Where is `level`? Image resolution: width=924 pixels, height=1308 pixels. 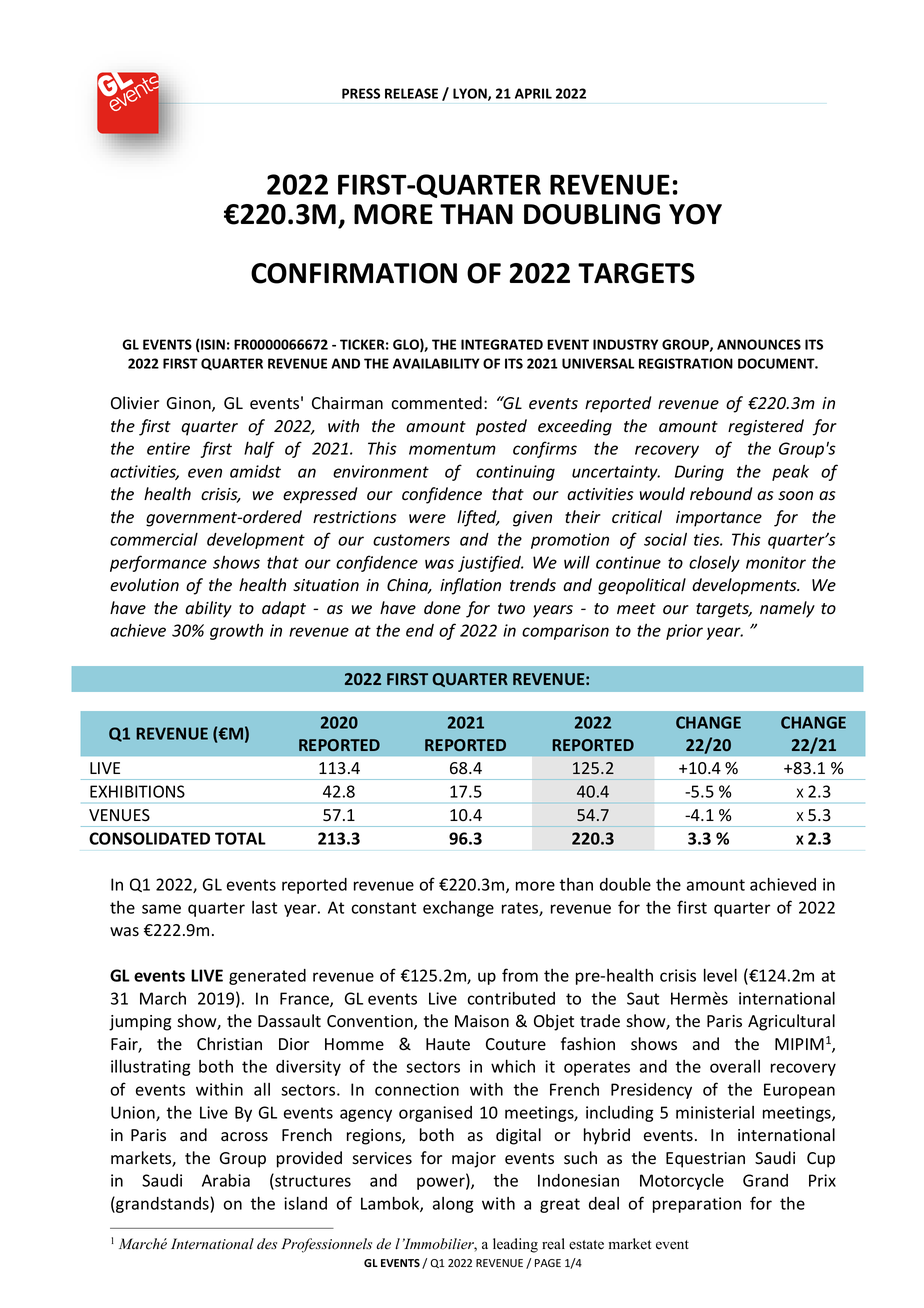
level is located at coordinates (720, 975).
